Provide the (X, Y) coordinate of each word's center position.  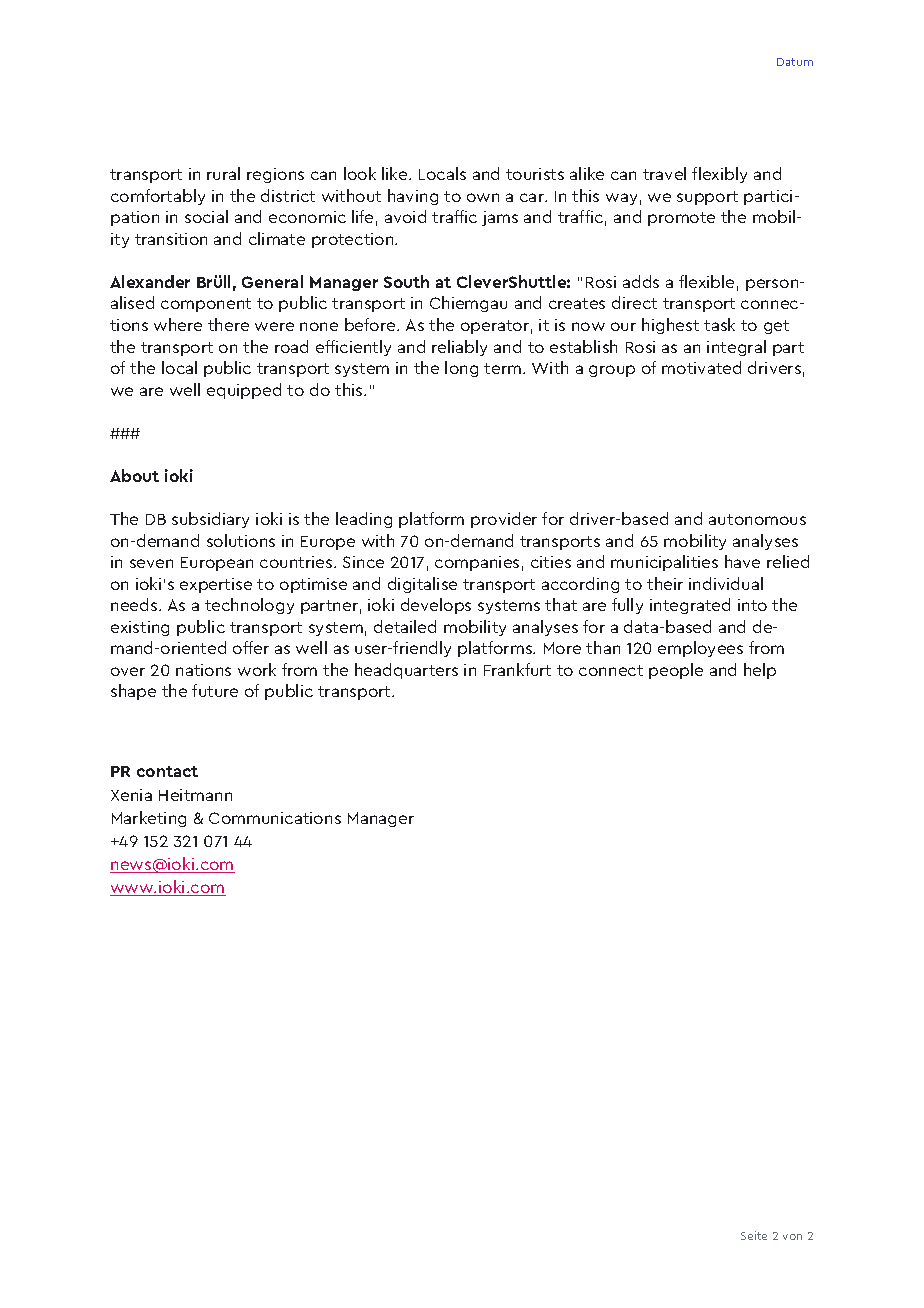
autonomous (757, 519)
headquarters (406, 671)
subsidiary (210, 520)
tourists (535, 174)
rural (223, 173)
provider (504, 520)
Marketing (149, 819)
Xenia (131, 795)
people (676, 671)
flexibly (719, 175)
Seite (754, 1235)
